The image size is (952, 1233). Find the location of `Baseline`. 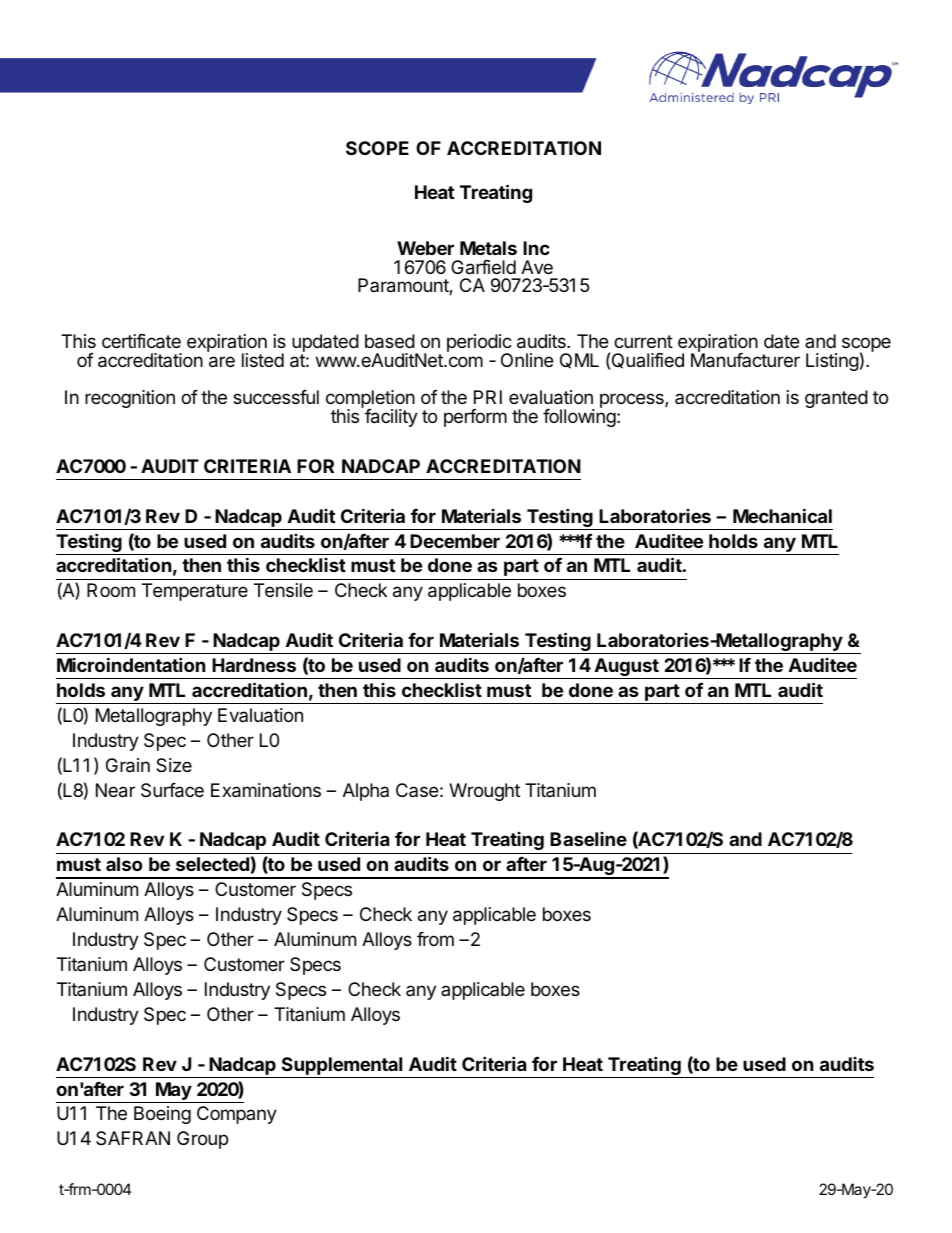

Baseline is located at coordinates (588, 839).
